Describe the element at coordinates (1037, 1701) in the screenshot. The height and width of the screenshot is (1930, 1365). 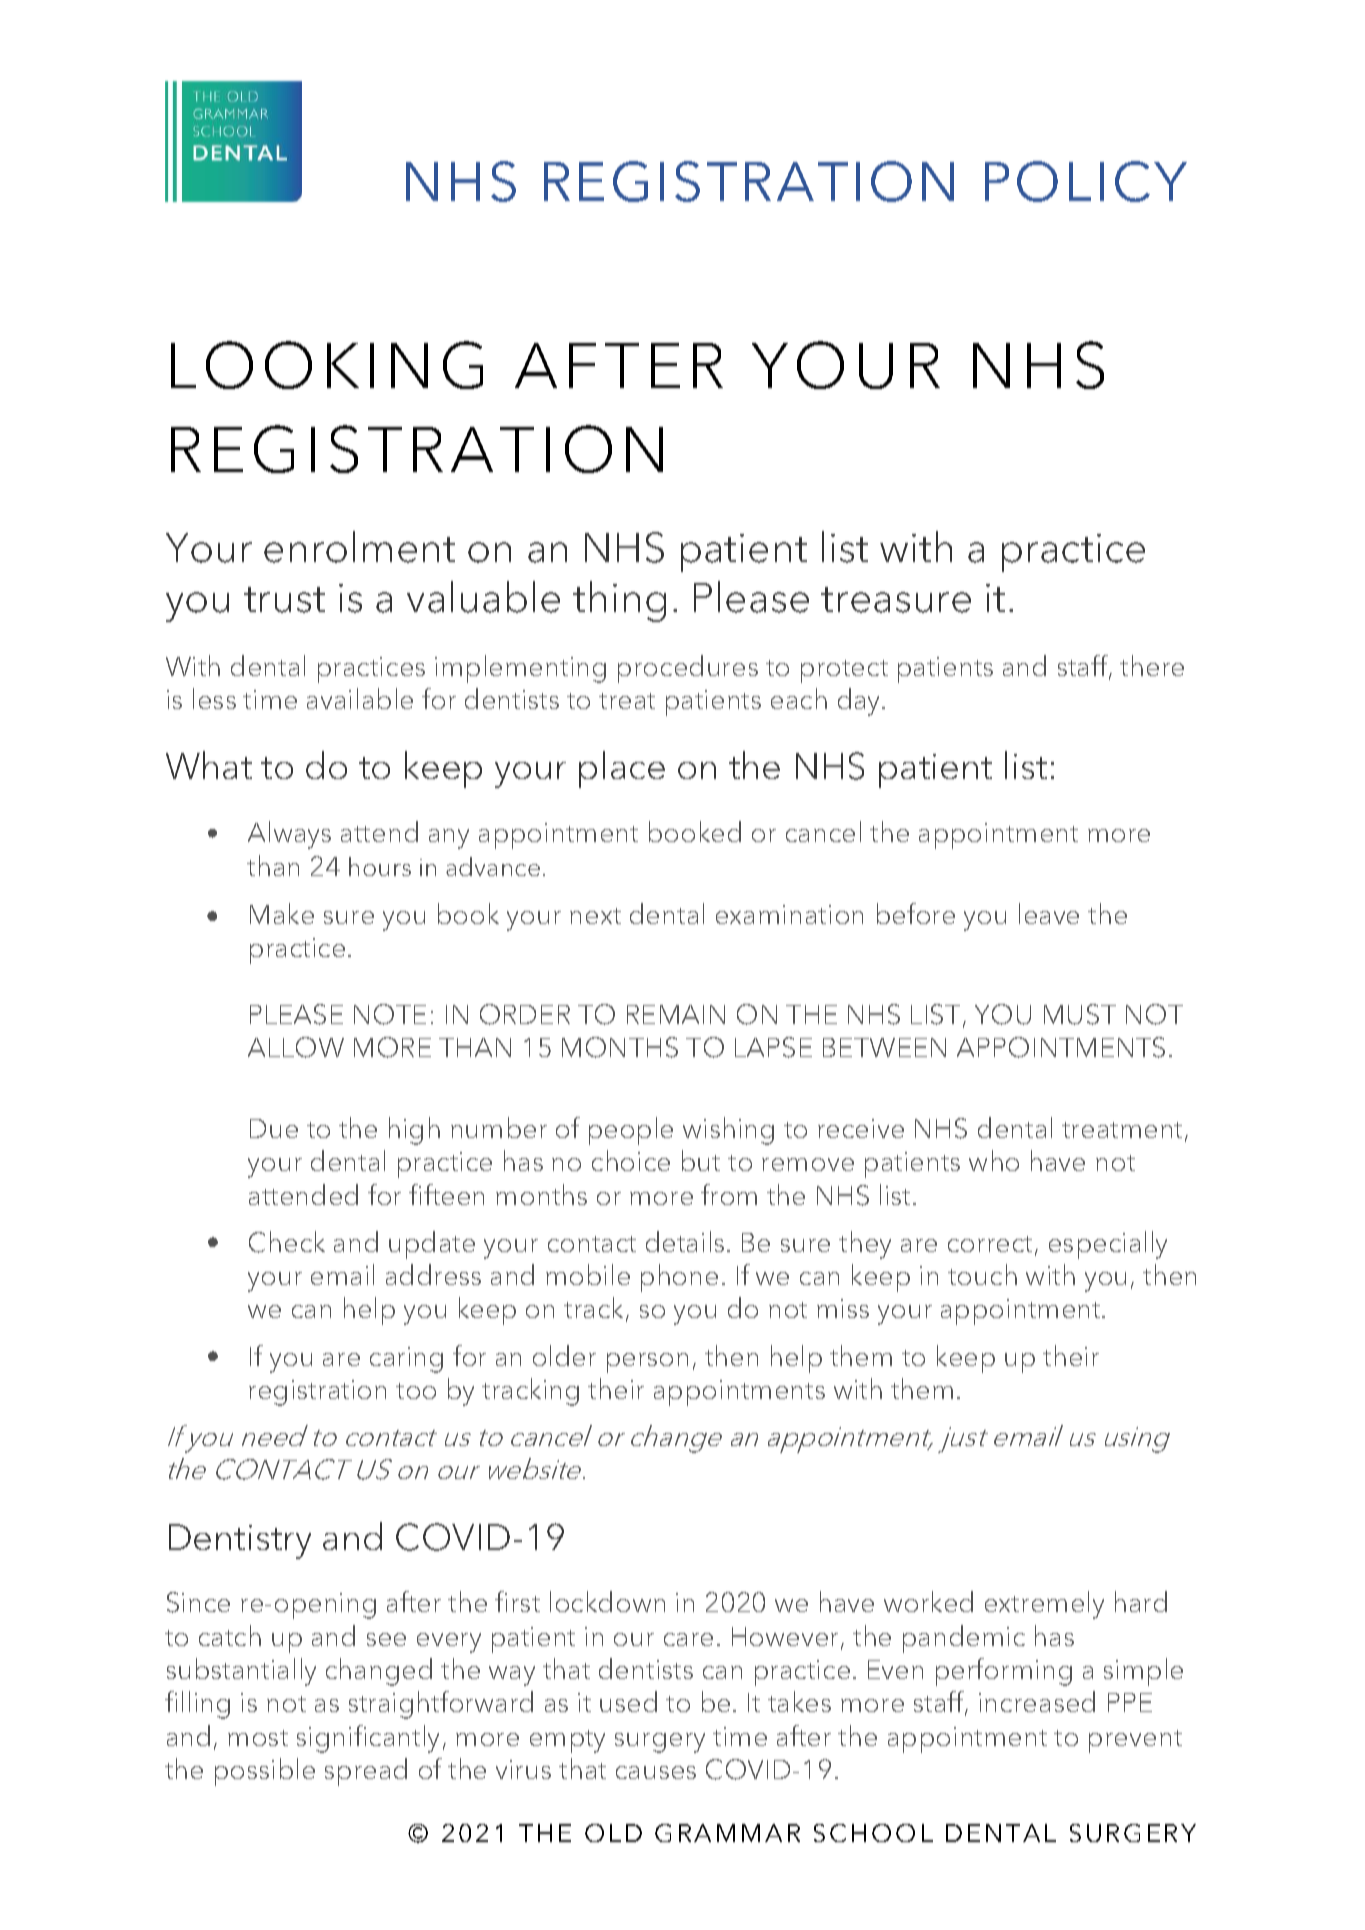
I see `increased` at that location.
